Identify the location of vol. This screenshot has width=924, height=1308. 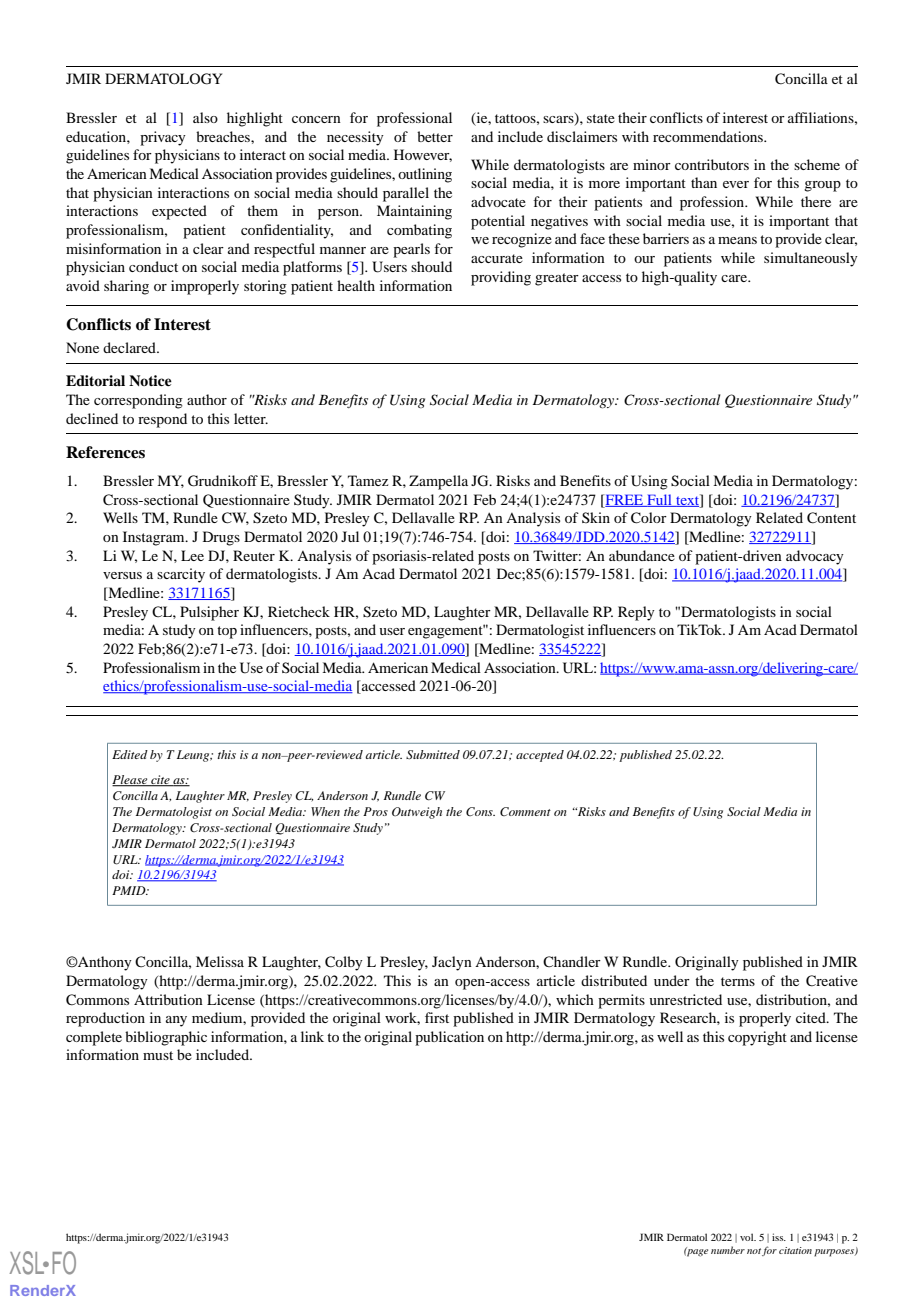
(748, 1237).
